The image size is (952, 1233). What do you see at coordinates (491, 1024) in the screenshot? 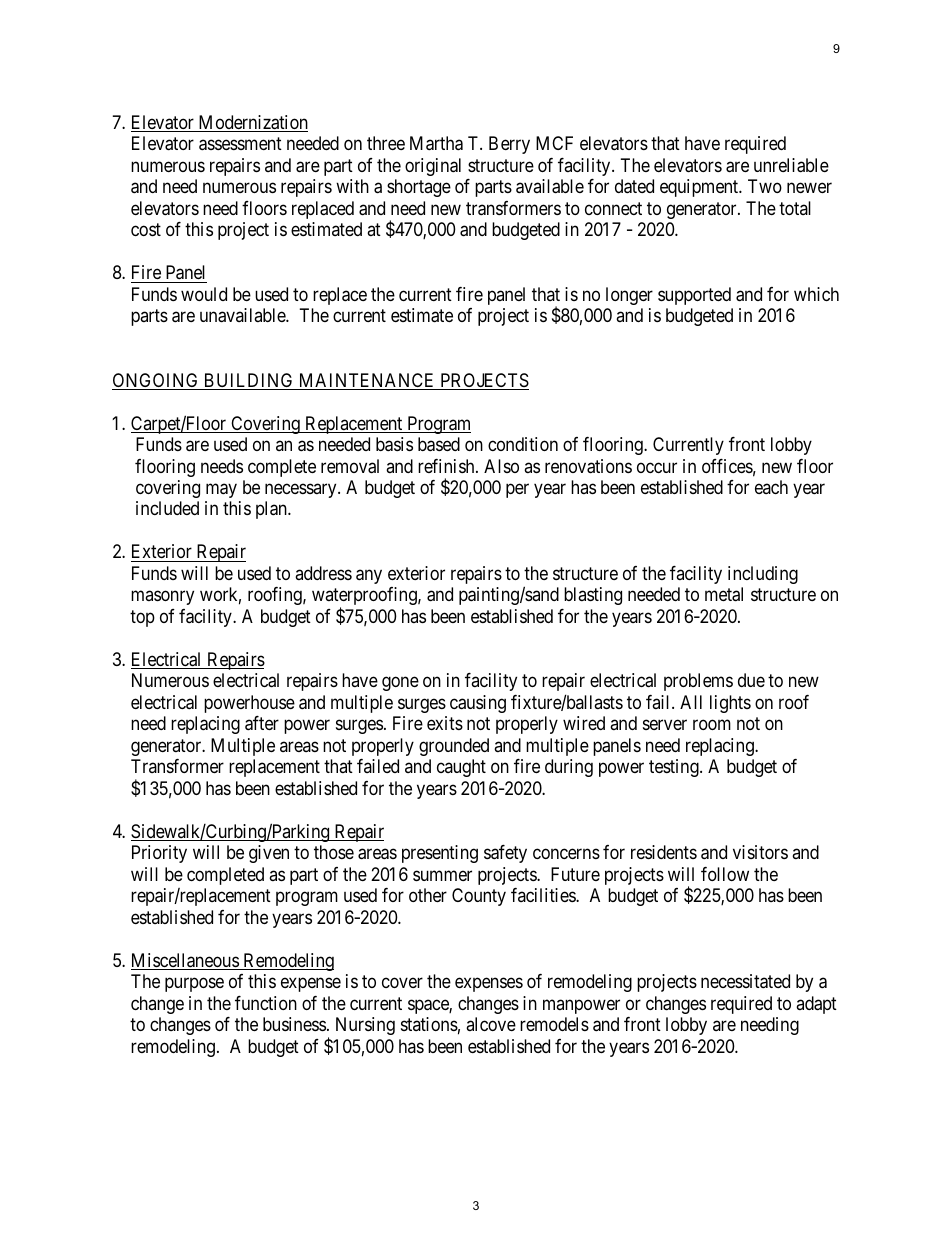
I see `alcove` at bounding box center [491, 1024].
